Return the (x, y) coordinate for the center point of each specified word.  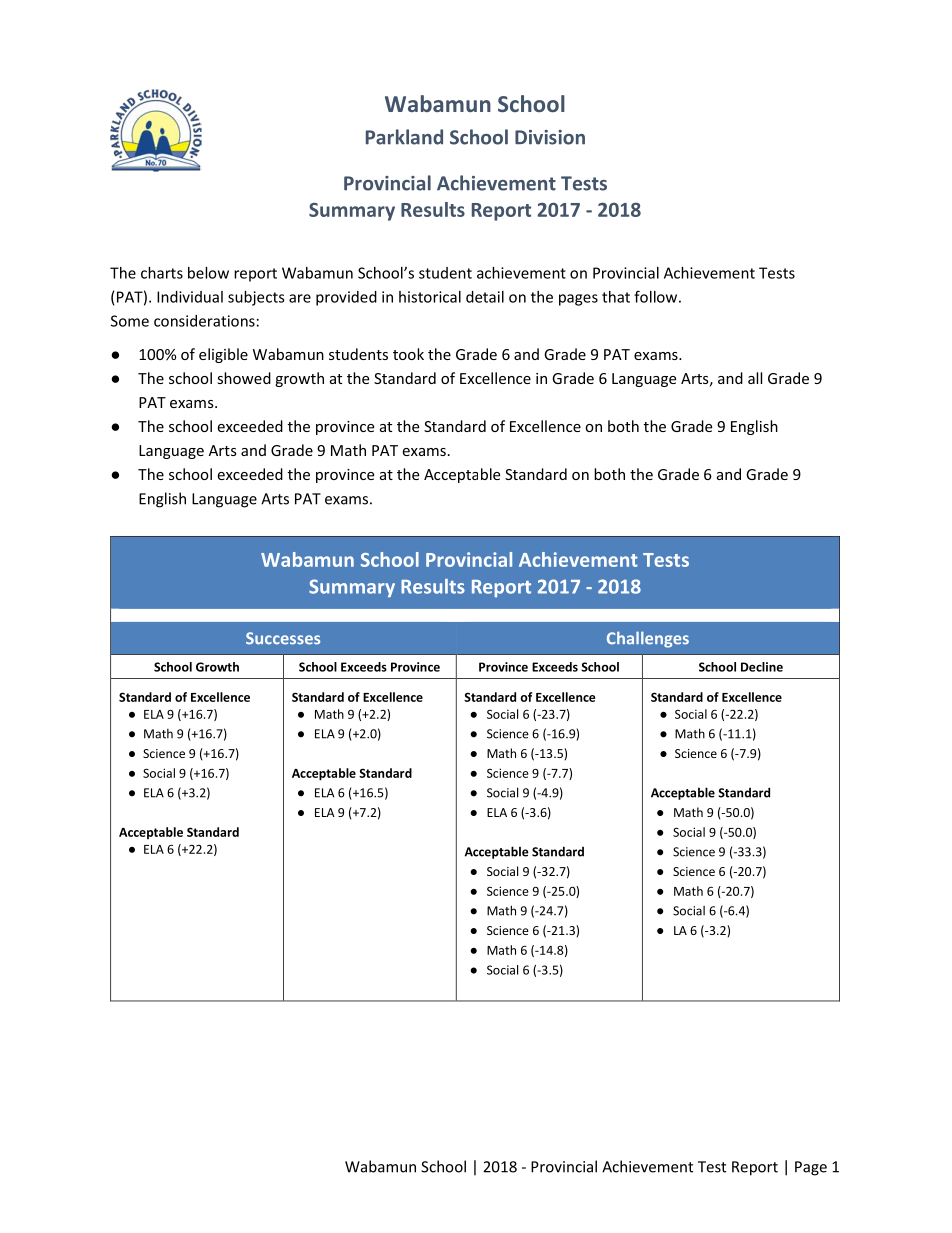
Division (550, 137)
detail (485, 297)
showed (244, 378)
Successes (283, 638)
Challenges (648, 639)
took (408, 354)
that (616, 297)
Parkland (404, 137)
